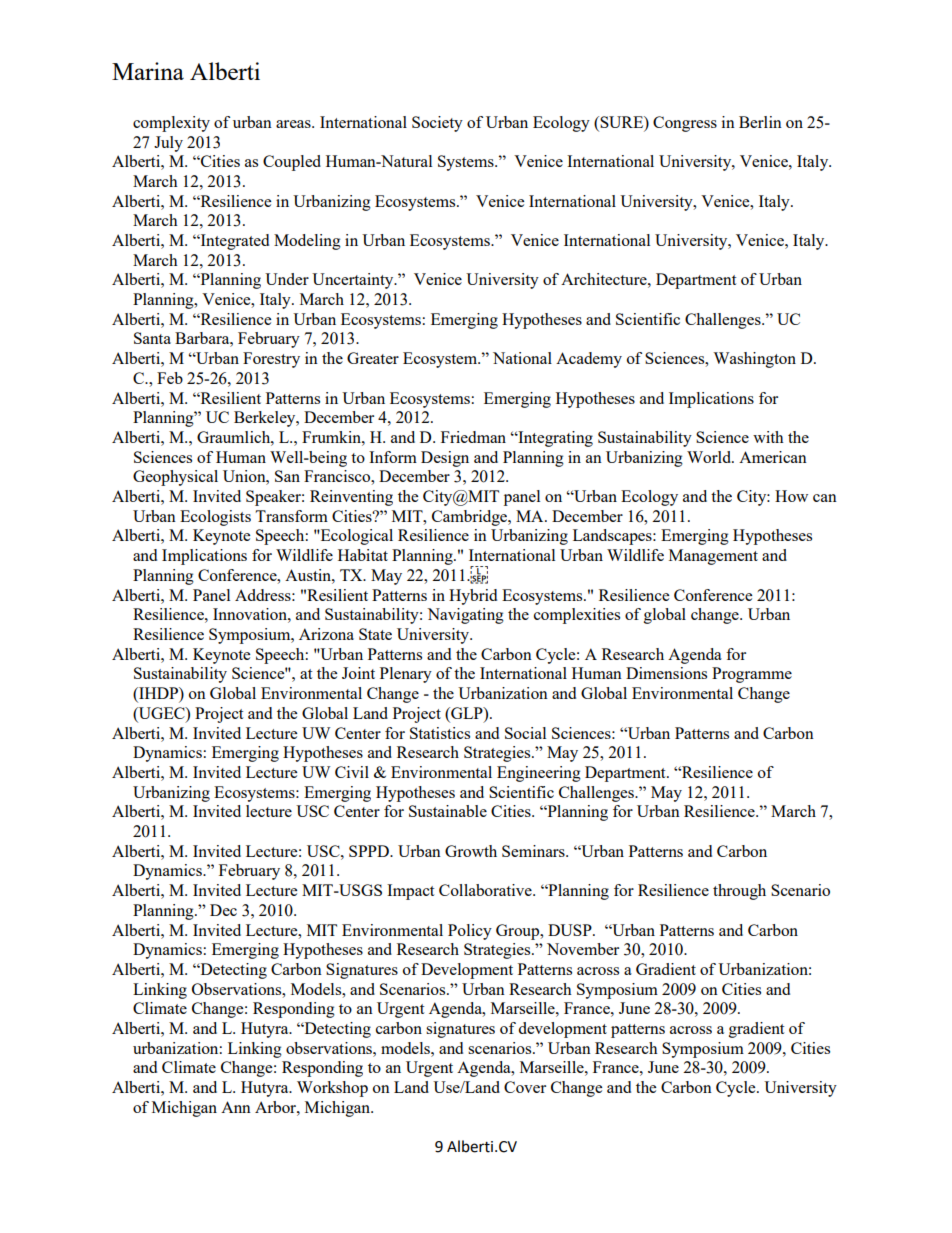 The image size is (952, 1233). Describe the element at coordinates (171, 124) in the image. I see `complexity` at that location.
